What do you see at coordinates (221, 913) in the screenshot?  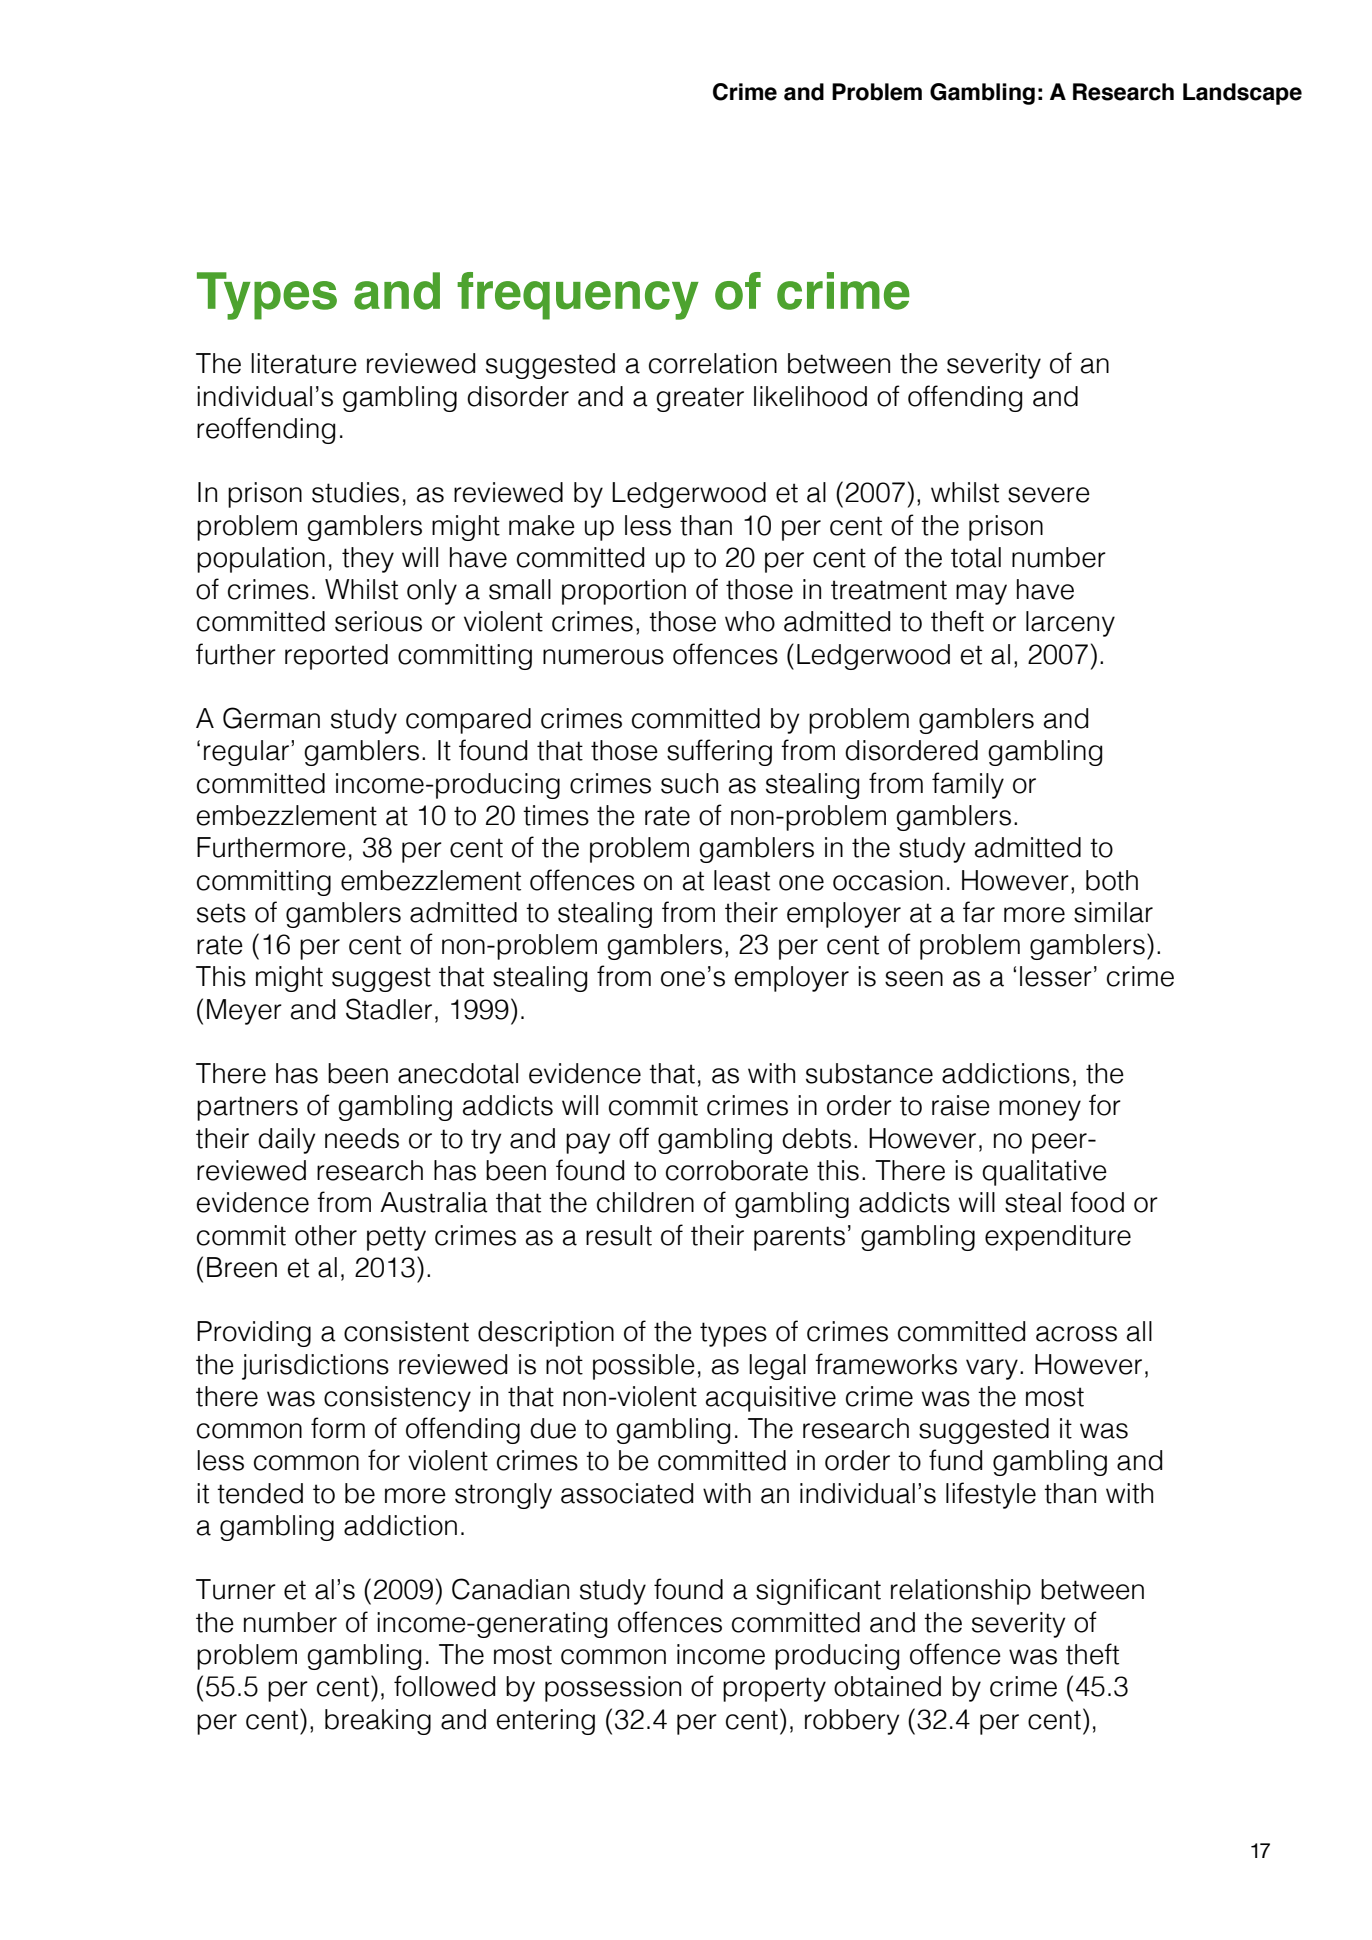 I see `sets` at bounding box center [221, 913].
